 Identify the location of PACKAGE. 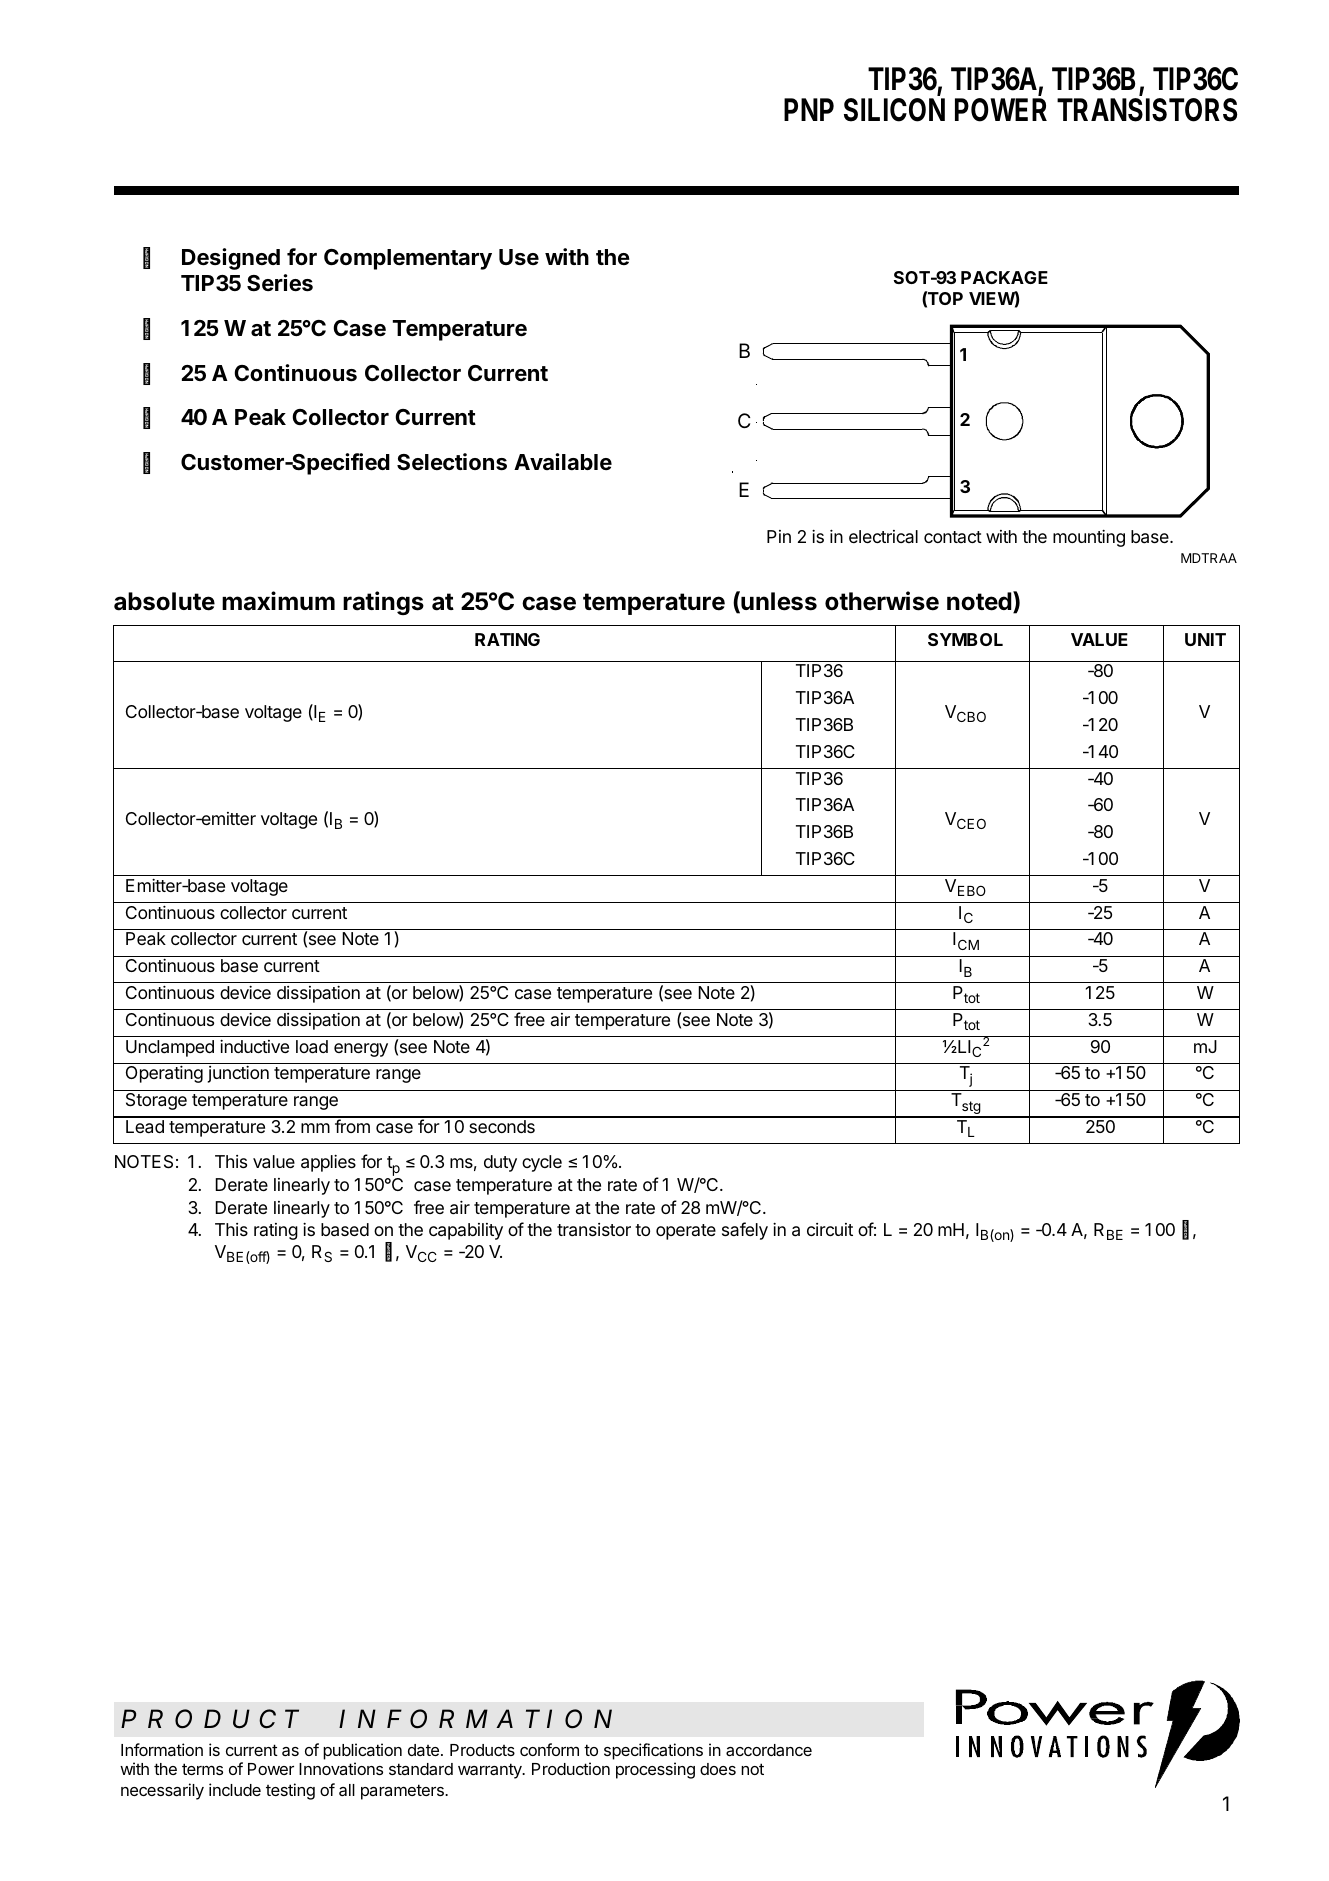
(1004, 277).
